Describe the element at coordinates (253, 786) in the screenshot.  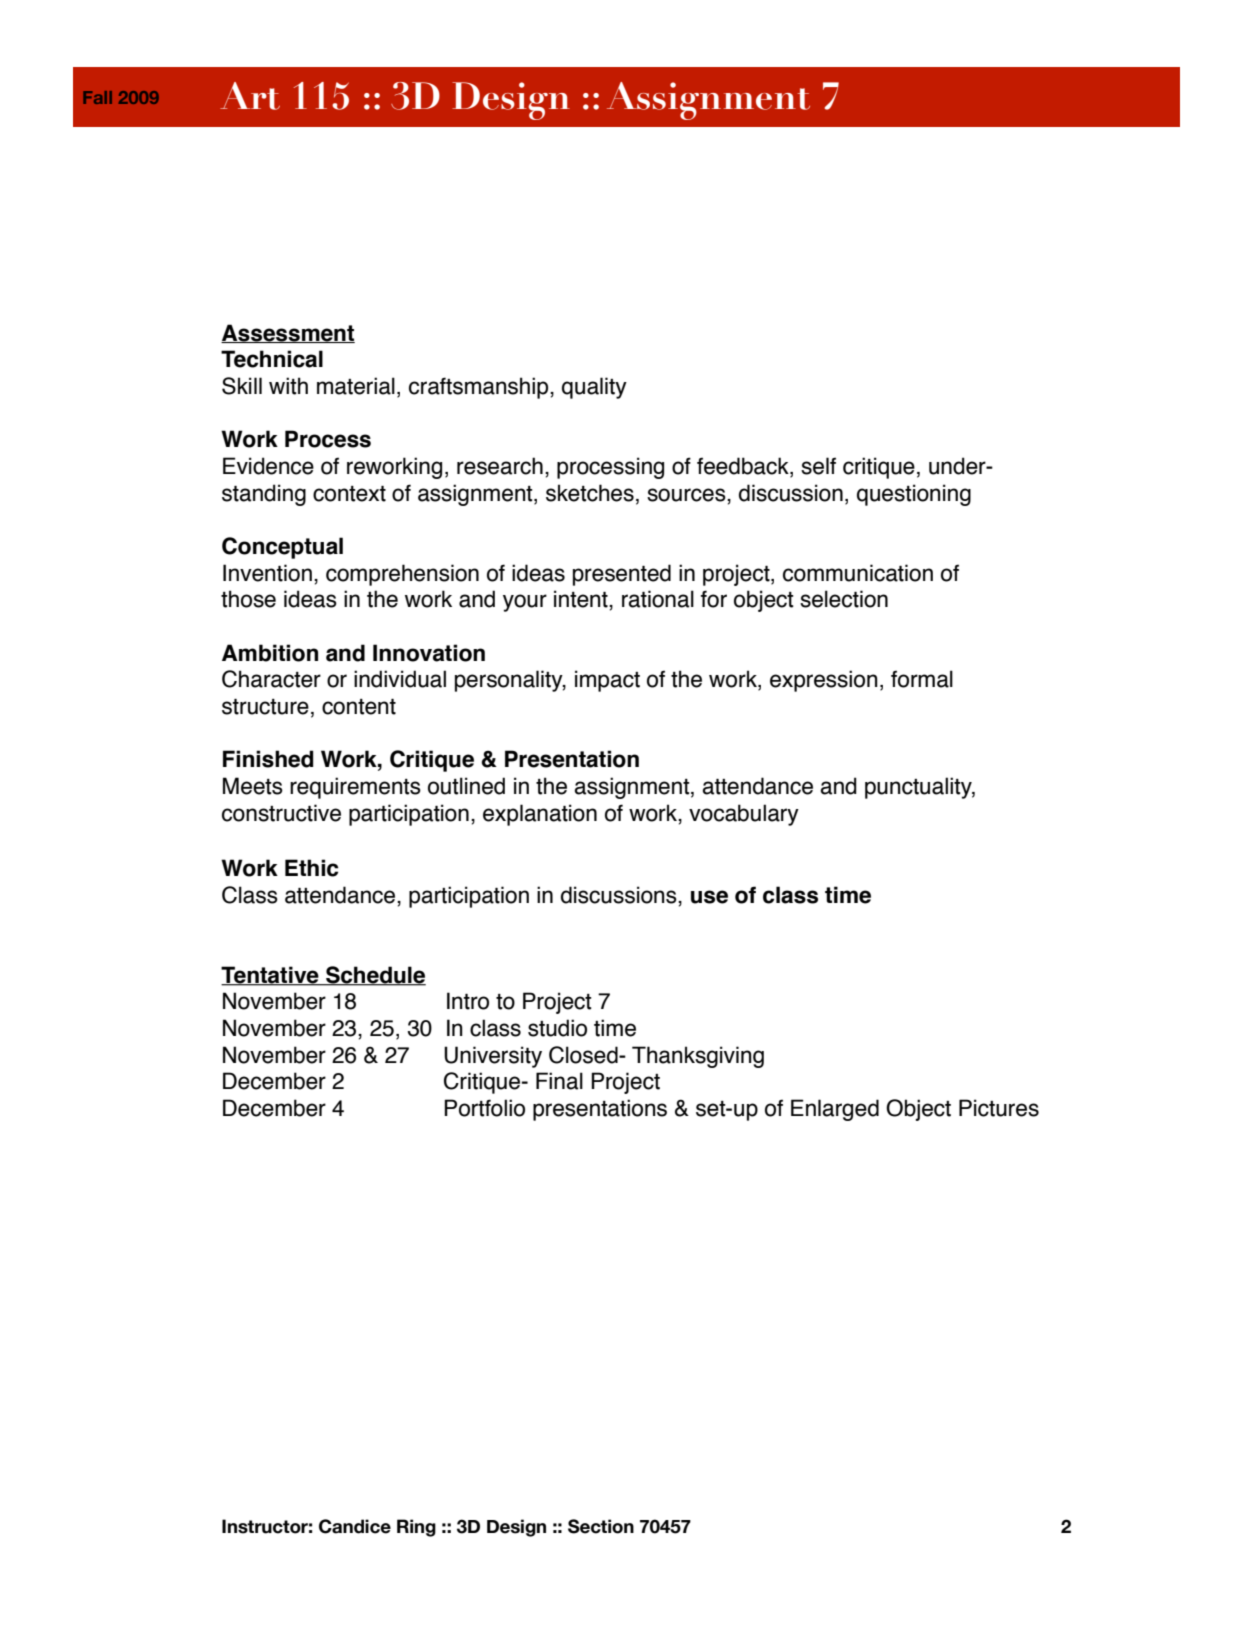
I see `Meets` at that location.
